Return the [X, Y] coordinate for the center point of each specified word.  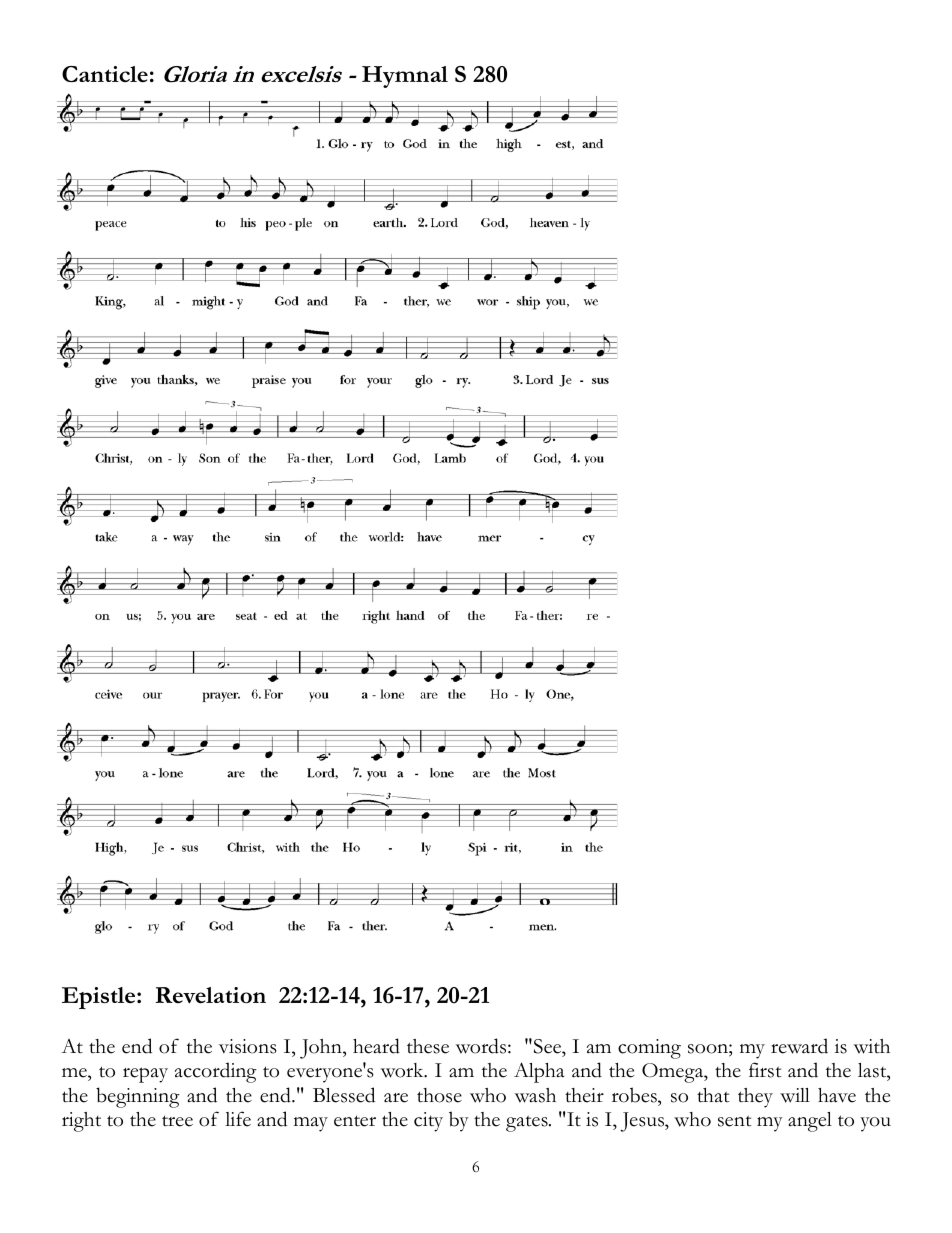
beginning [138, 1097]
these [428, 1046]
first [765, 1070]
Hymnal [405, 77]
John [322, 1049]
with [871, 1046]
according [216, 1072]
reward [799, 1046]
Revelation [210, 995]
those [439, 1095]
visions [248, 1046]
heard [376, 1046]
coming [649, 1049]
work [403, 1070]
